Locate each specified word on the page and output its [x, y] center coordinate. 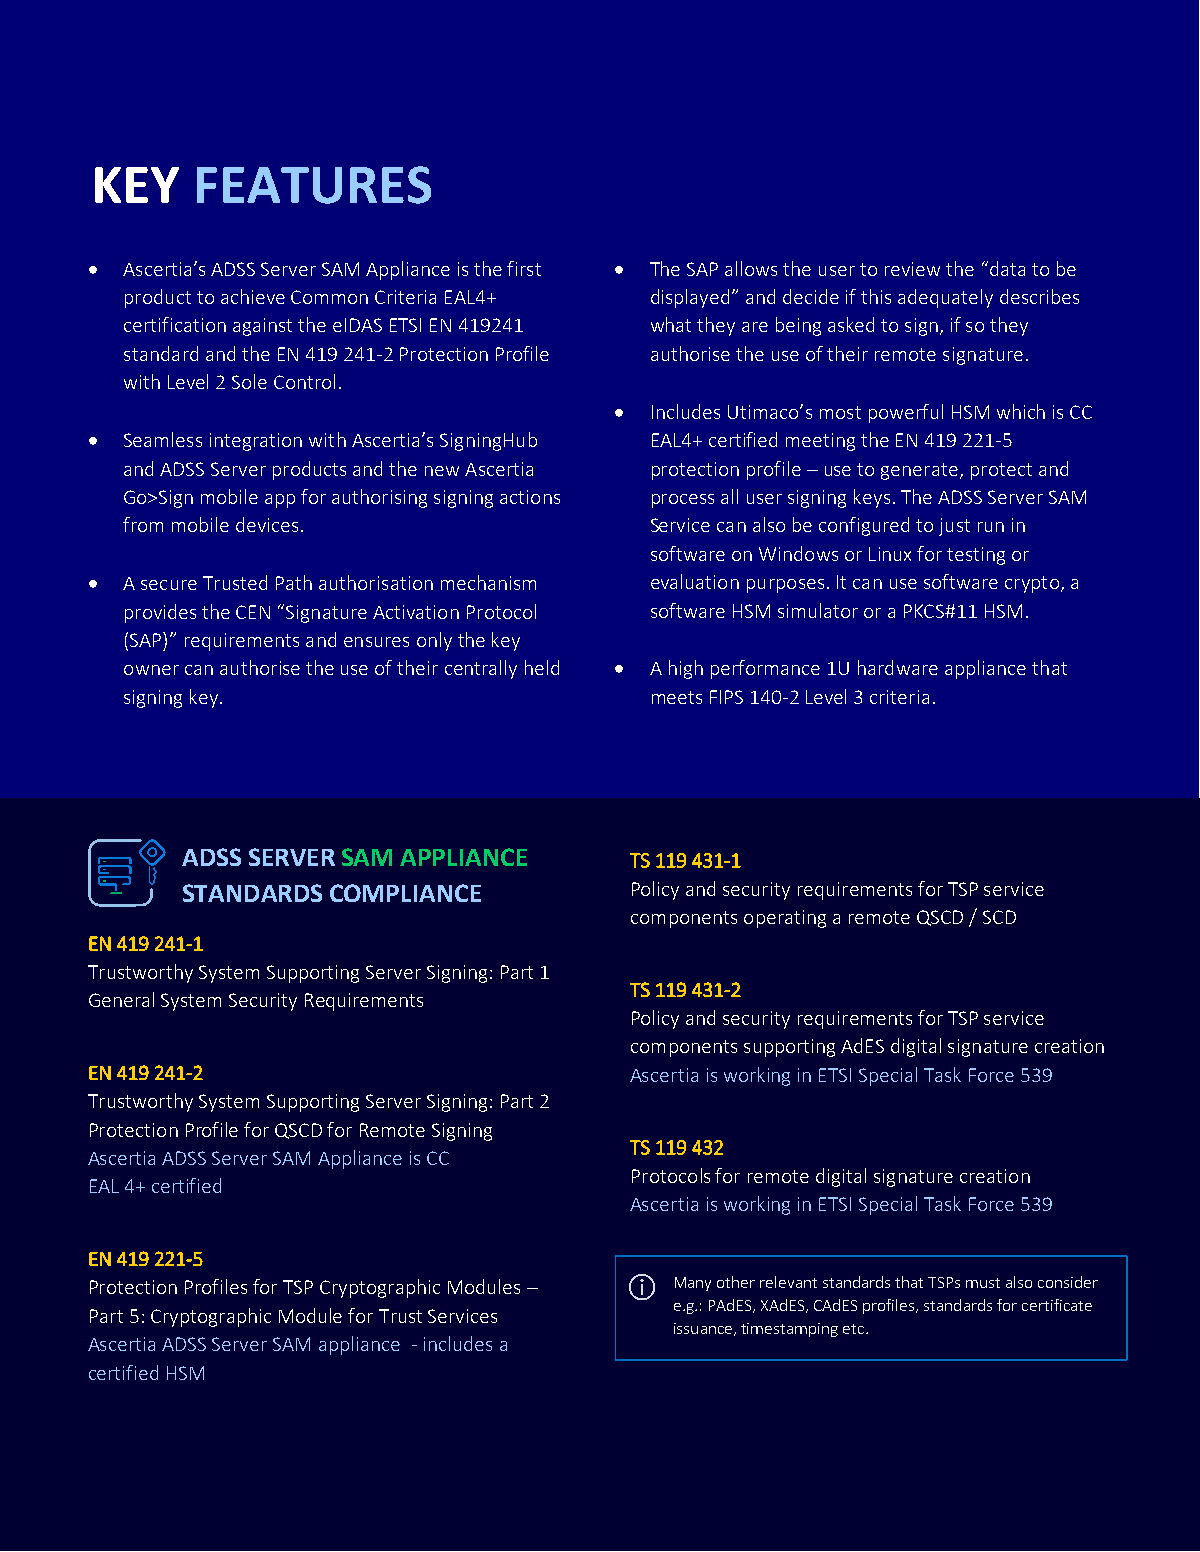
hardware [898, 667]
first [524, 268]
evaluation [695, 581]
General [121, 999]
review [912, 269]
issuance [704, 1329]
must [983, 1283]
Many [693, 1284]
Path [294, 582]
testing [976, 556]
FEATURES [314, 185]
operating [785, 919]
